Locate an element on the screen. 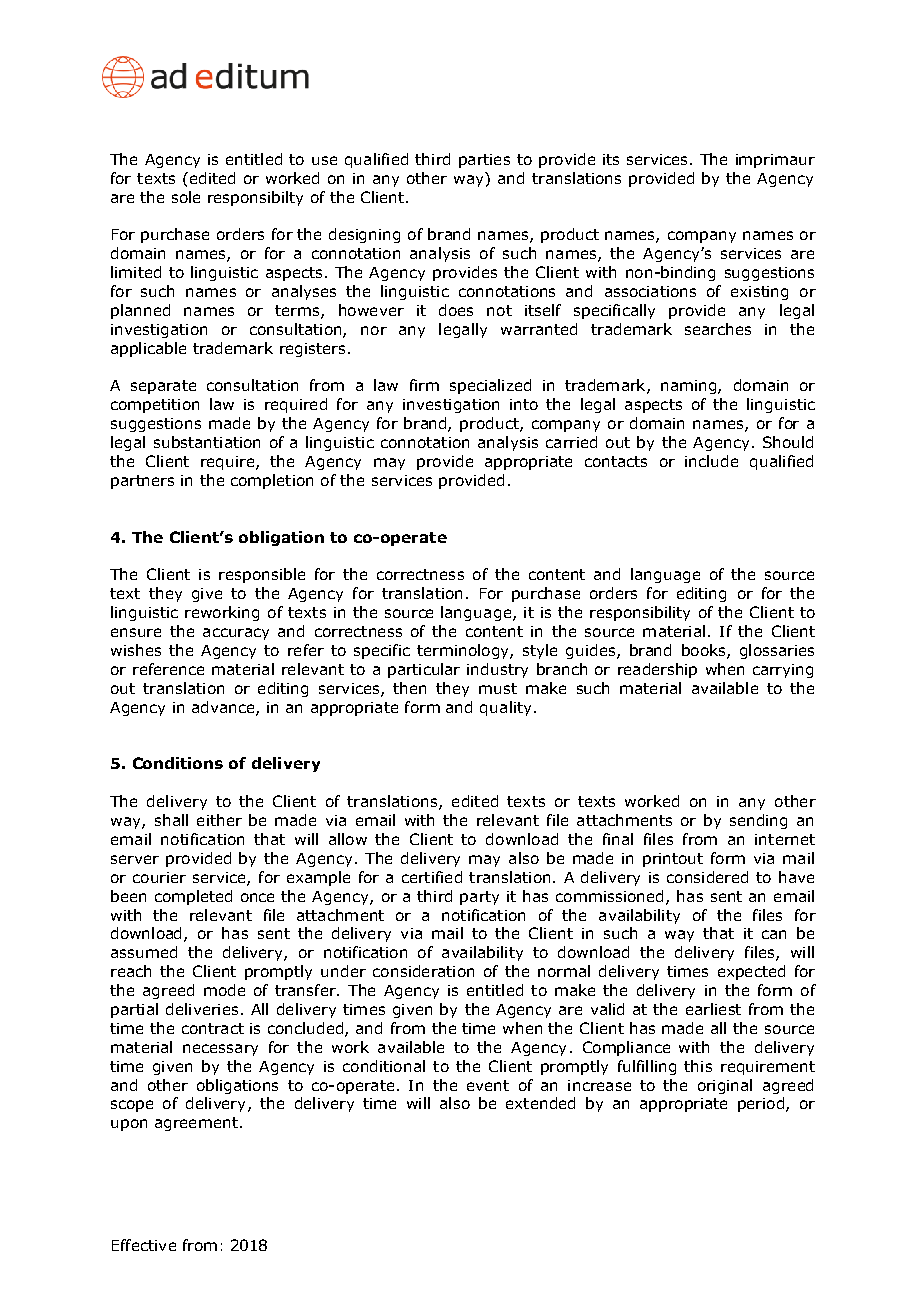 This screenshot has height=1309, width=924. sole is located at coordinates (186, 197).
